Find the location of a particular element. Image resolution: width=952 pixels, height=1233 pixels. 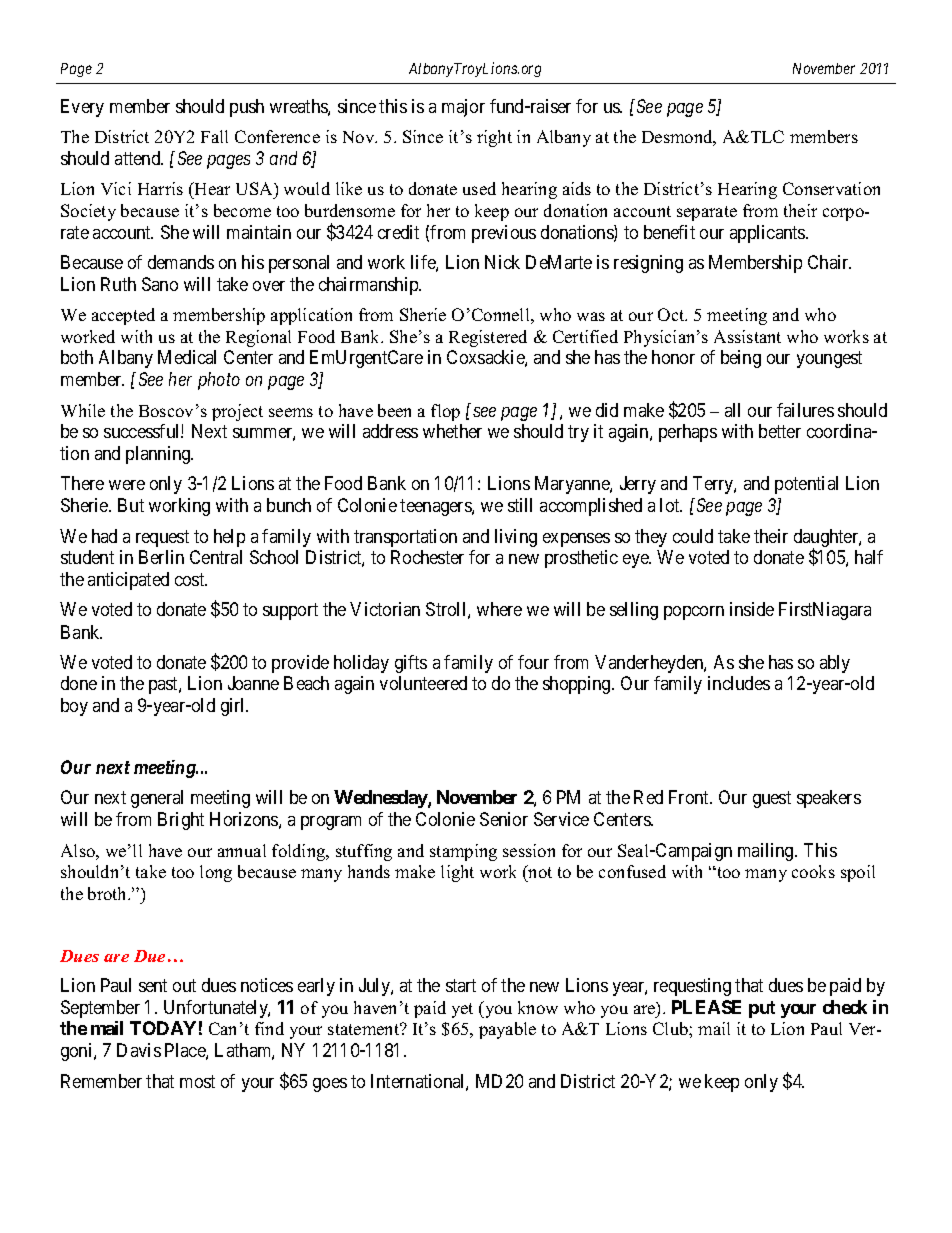

Fall is located at coordinates (214, 136).
